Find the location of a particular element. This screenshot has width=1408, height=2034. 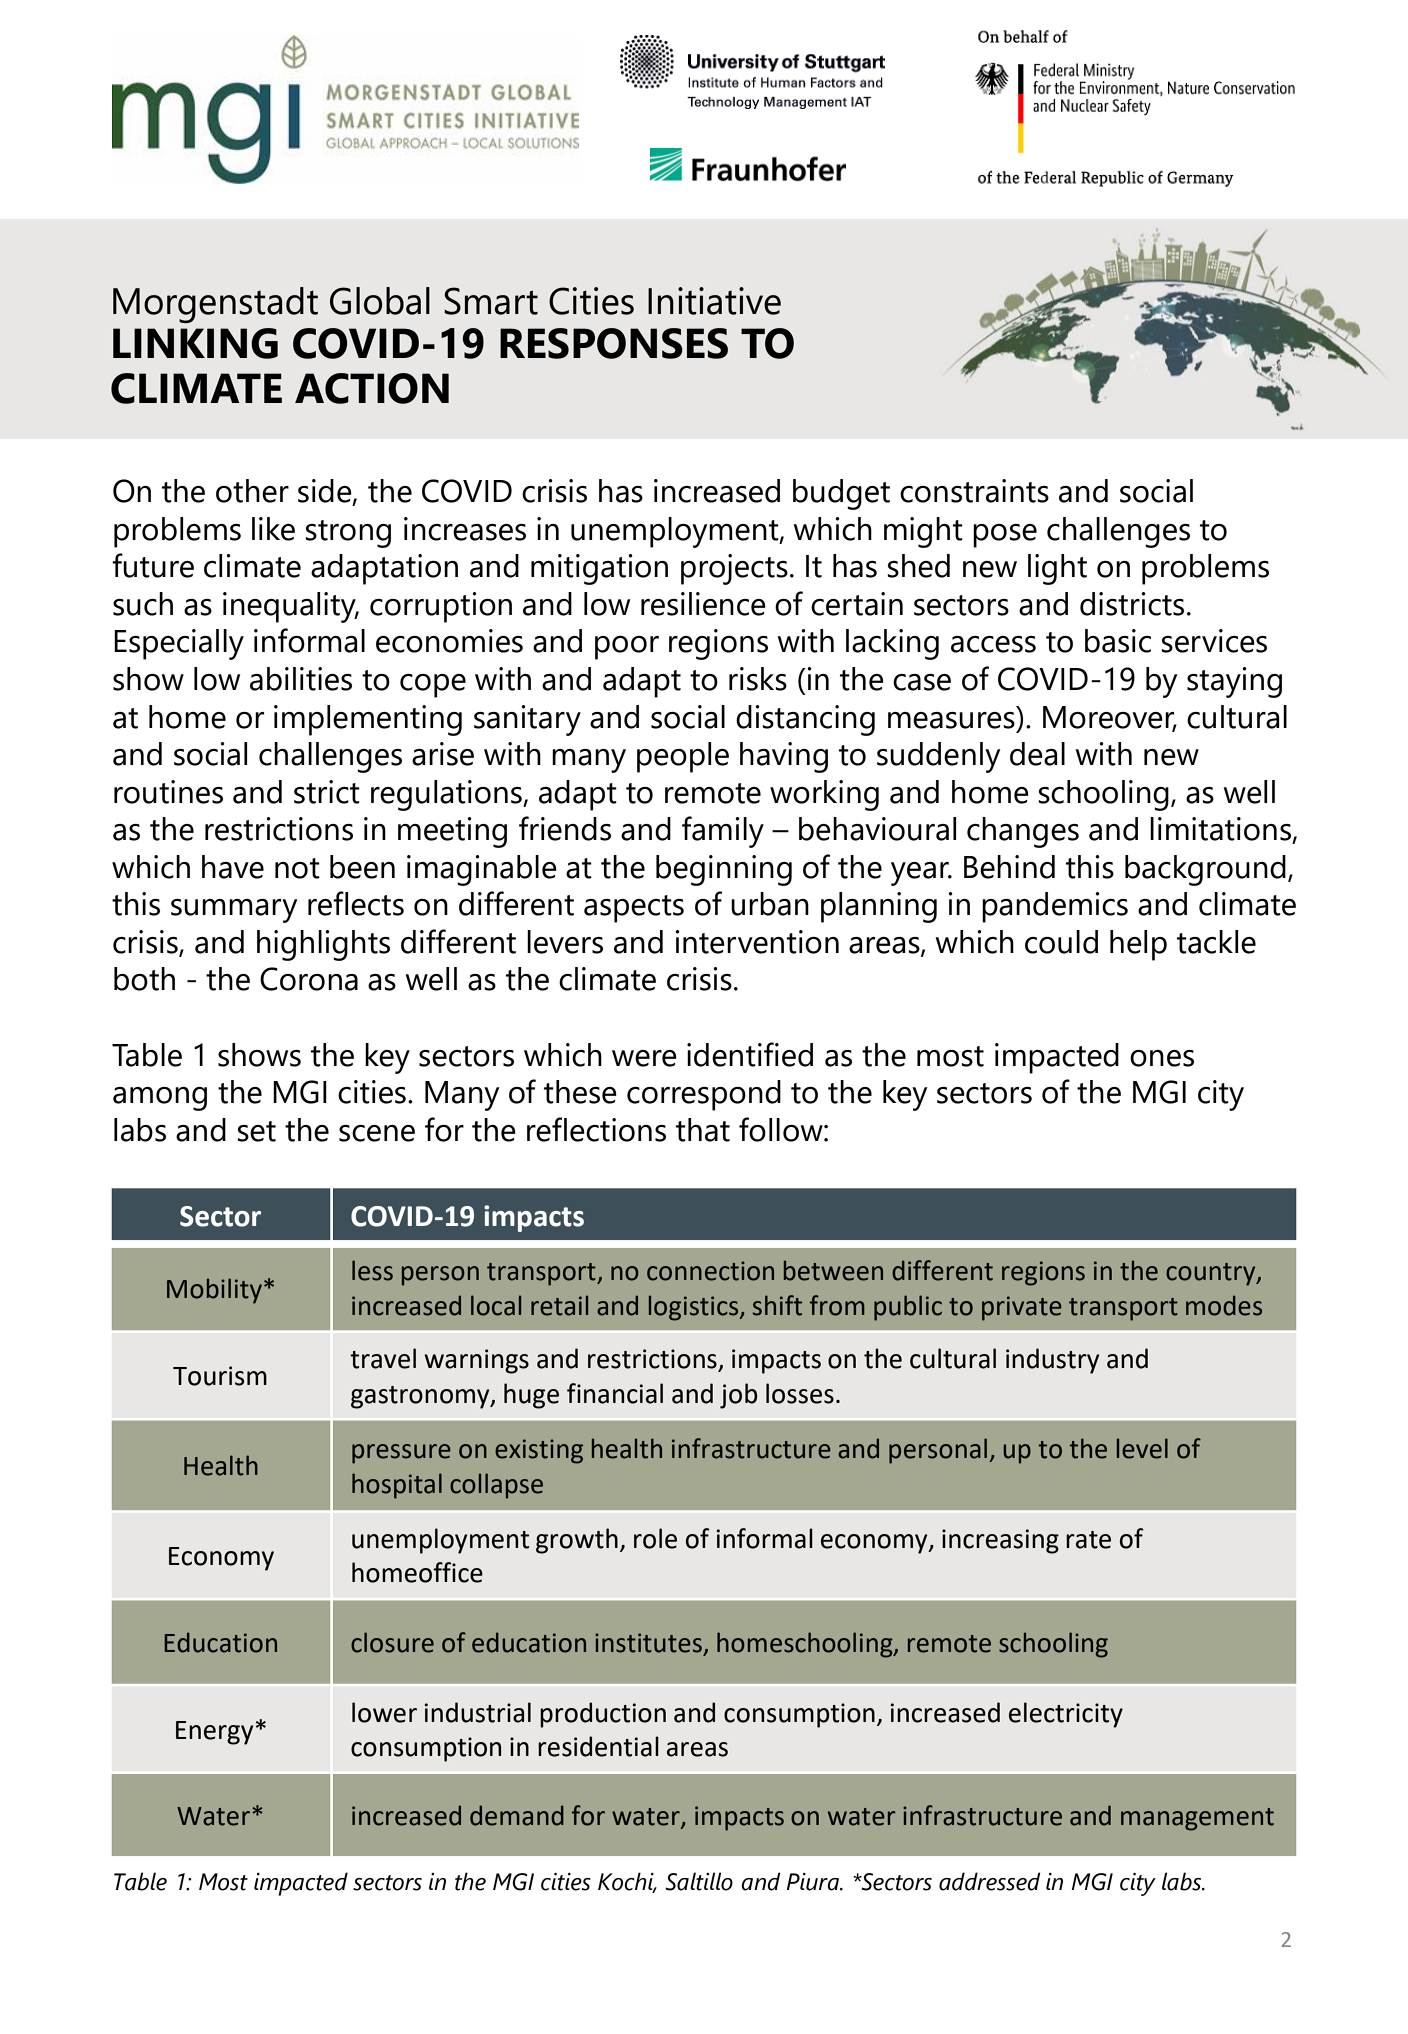

LINKING is located at coordinates (195, 343).
